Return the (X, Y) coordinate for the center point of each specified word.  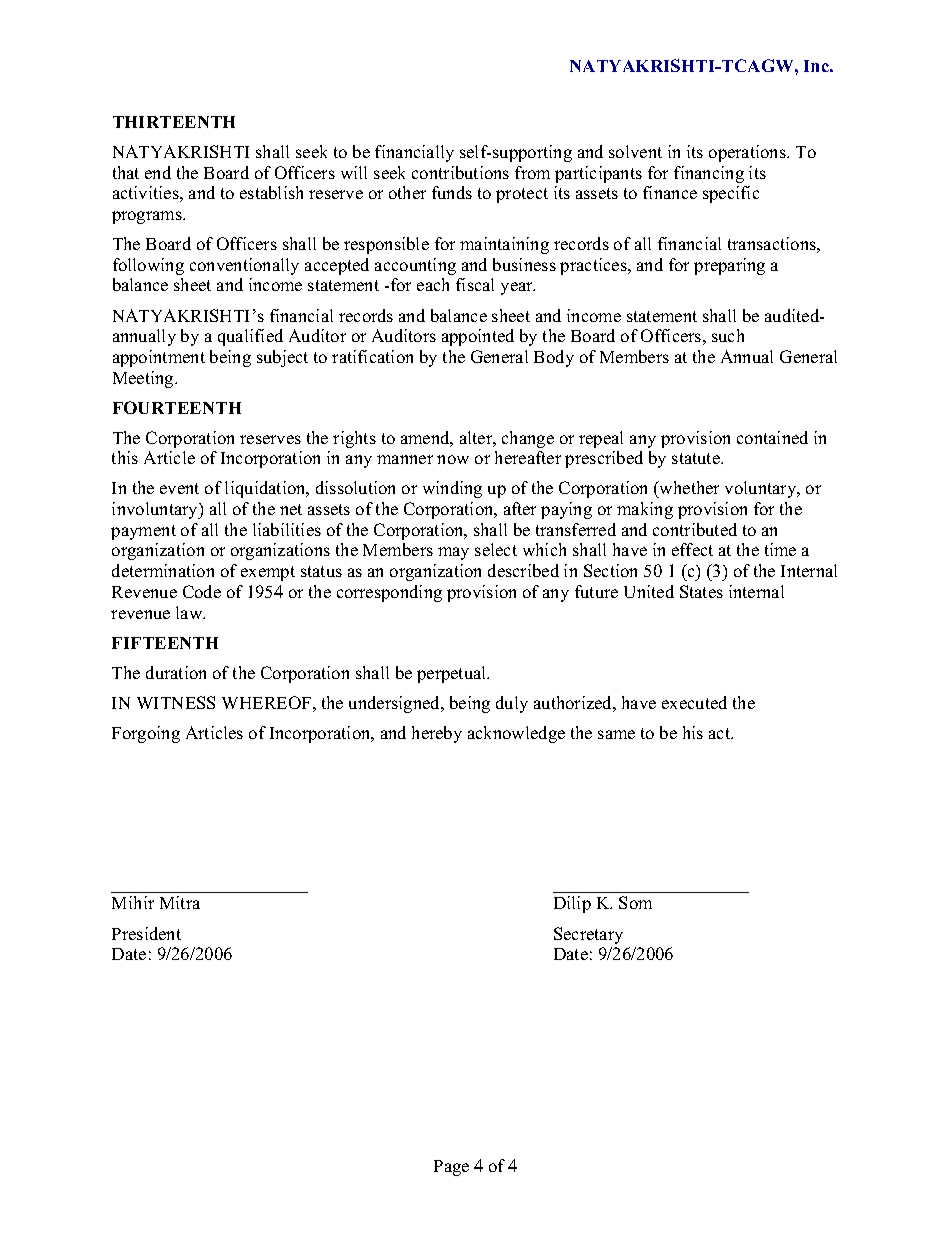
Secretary (588, 935)
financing (709, 174)
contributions (460, 172)
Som (635, 902)
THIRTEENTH (174, 122)
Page (451, 1168)
